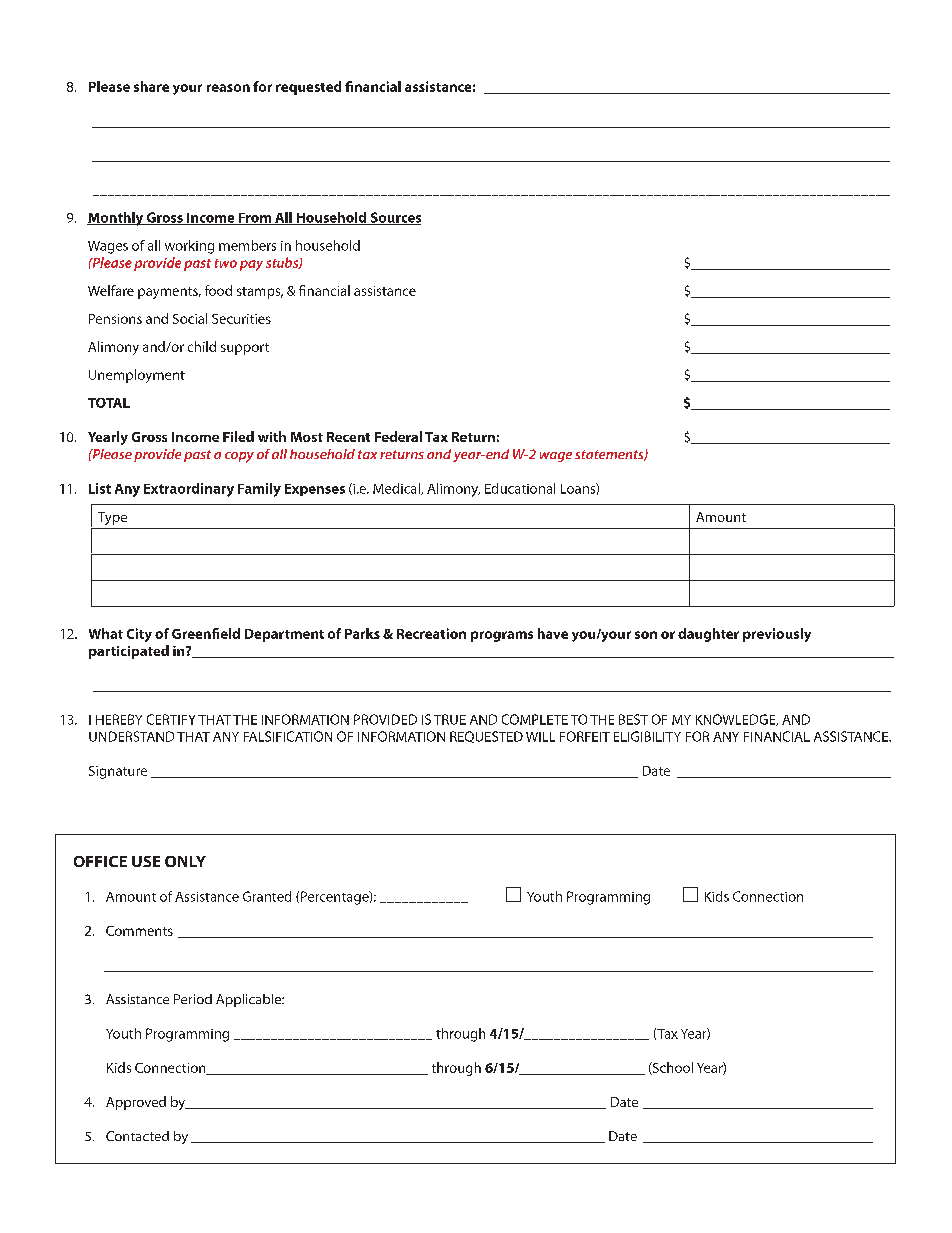 The height and width of the page is (1233, 952). Describe the element at coordinates (151, 86) in the page. I see `share` at that location.
